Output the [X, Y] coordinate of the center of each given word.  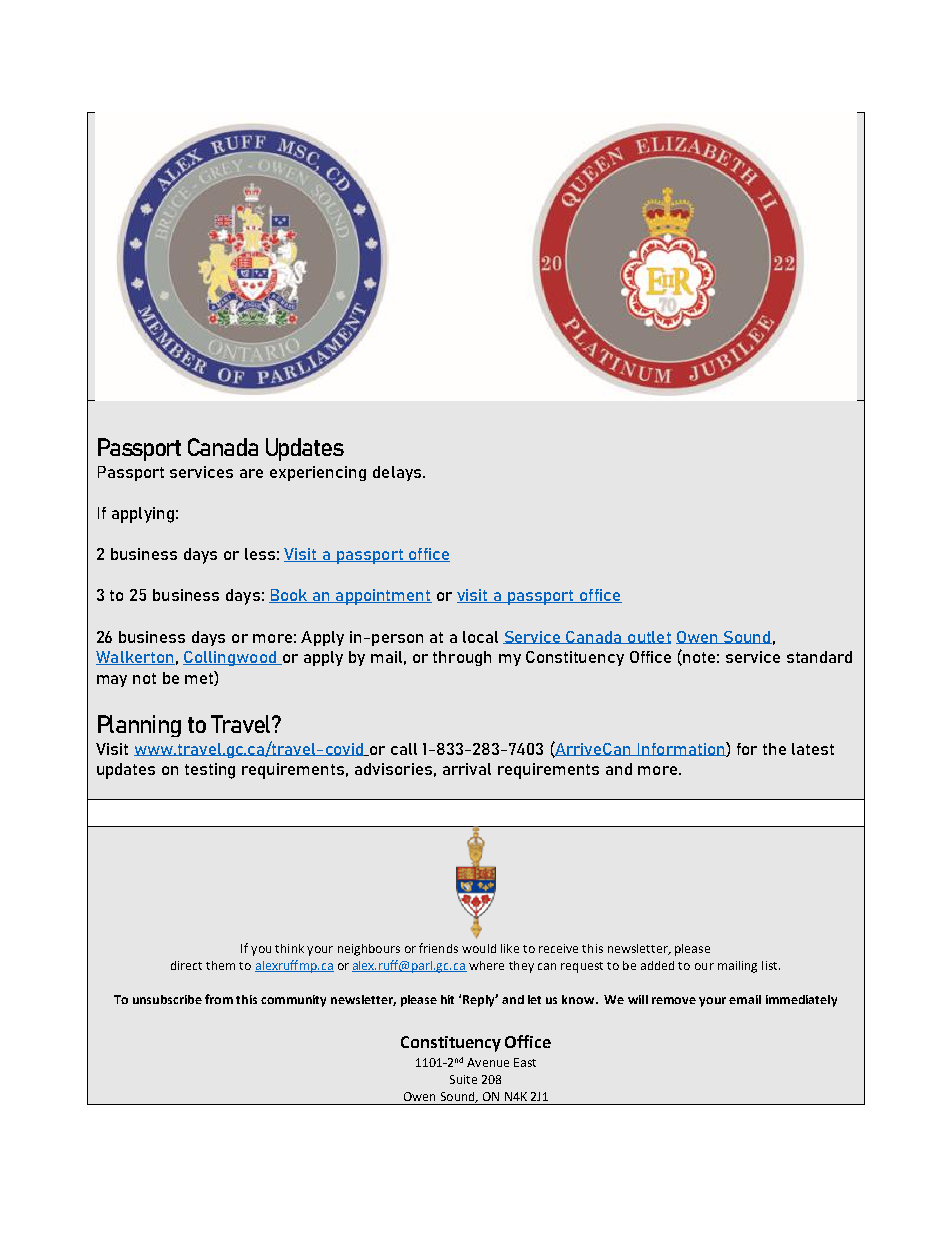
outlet [648, 637]
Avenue [488, 1062]
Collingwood [230, 658]
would [479, 948]
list [771, 965]
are [251, 473]
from [219, 999]
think [289, 948]
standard [819, 657]
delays [397, 473]
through [462, 658]
